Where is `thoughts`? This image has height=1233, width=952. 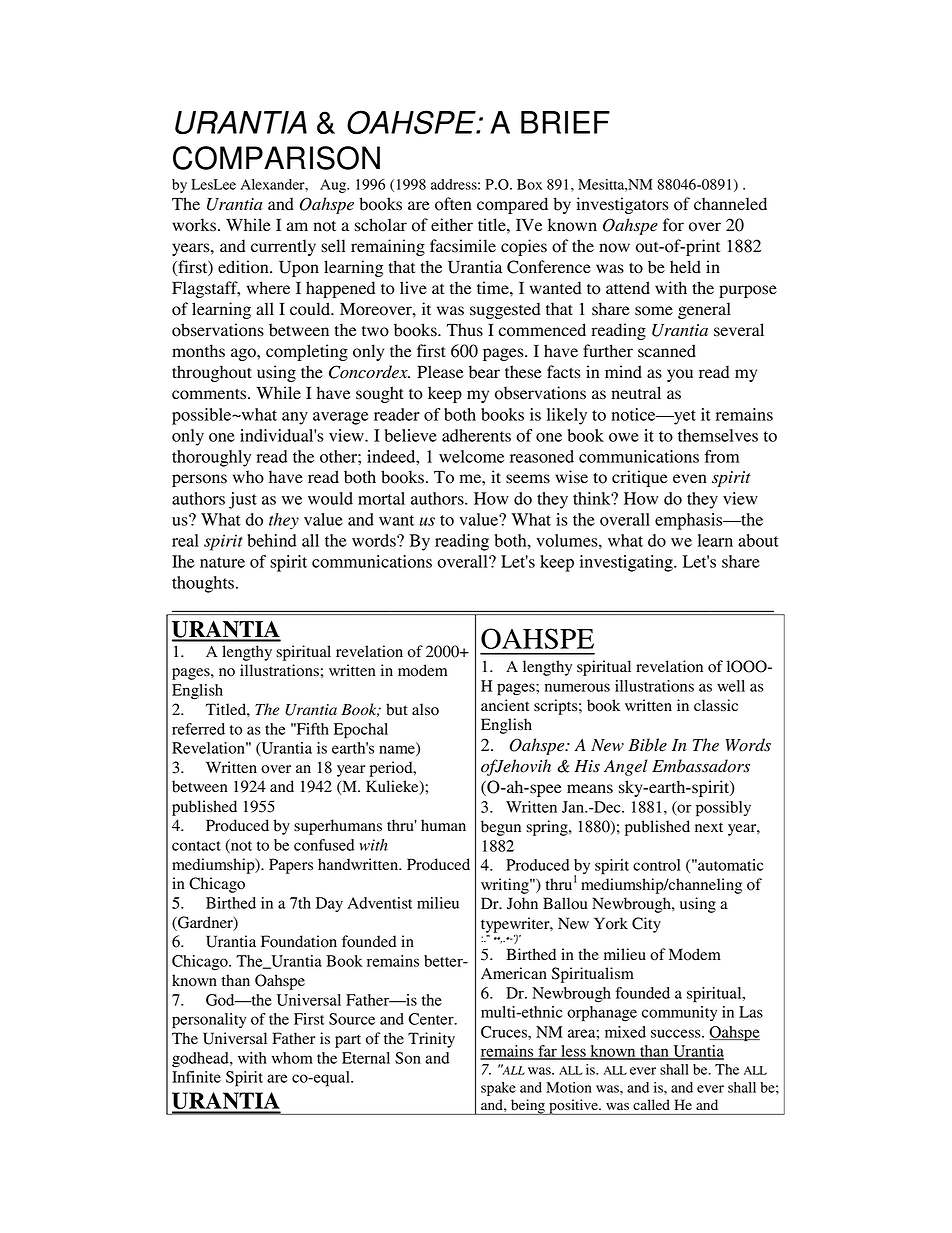 thoughts is located at coordinates (203, 584).
